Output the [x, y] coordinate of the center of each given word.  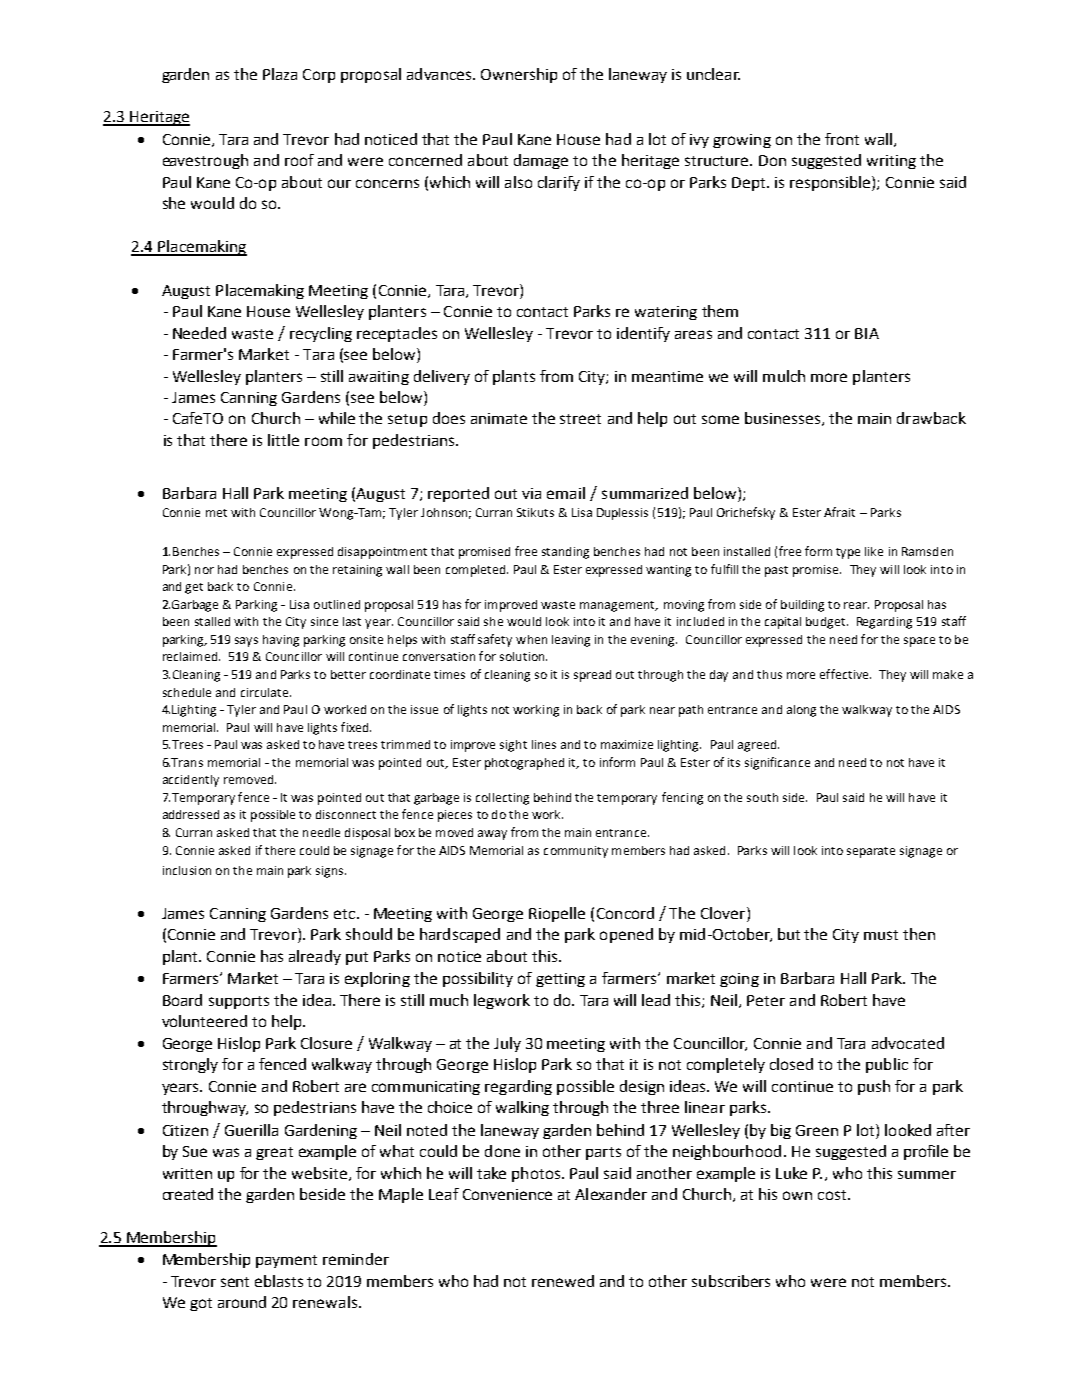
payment [286, 1261]
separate [871, 852]
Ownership [519, 75]
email [566, 493]
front [842, 139]
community [576, 852]
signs [331, 872]
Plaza [280, 74]
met [216, 513]
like [874, 551]
